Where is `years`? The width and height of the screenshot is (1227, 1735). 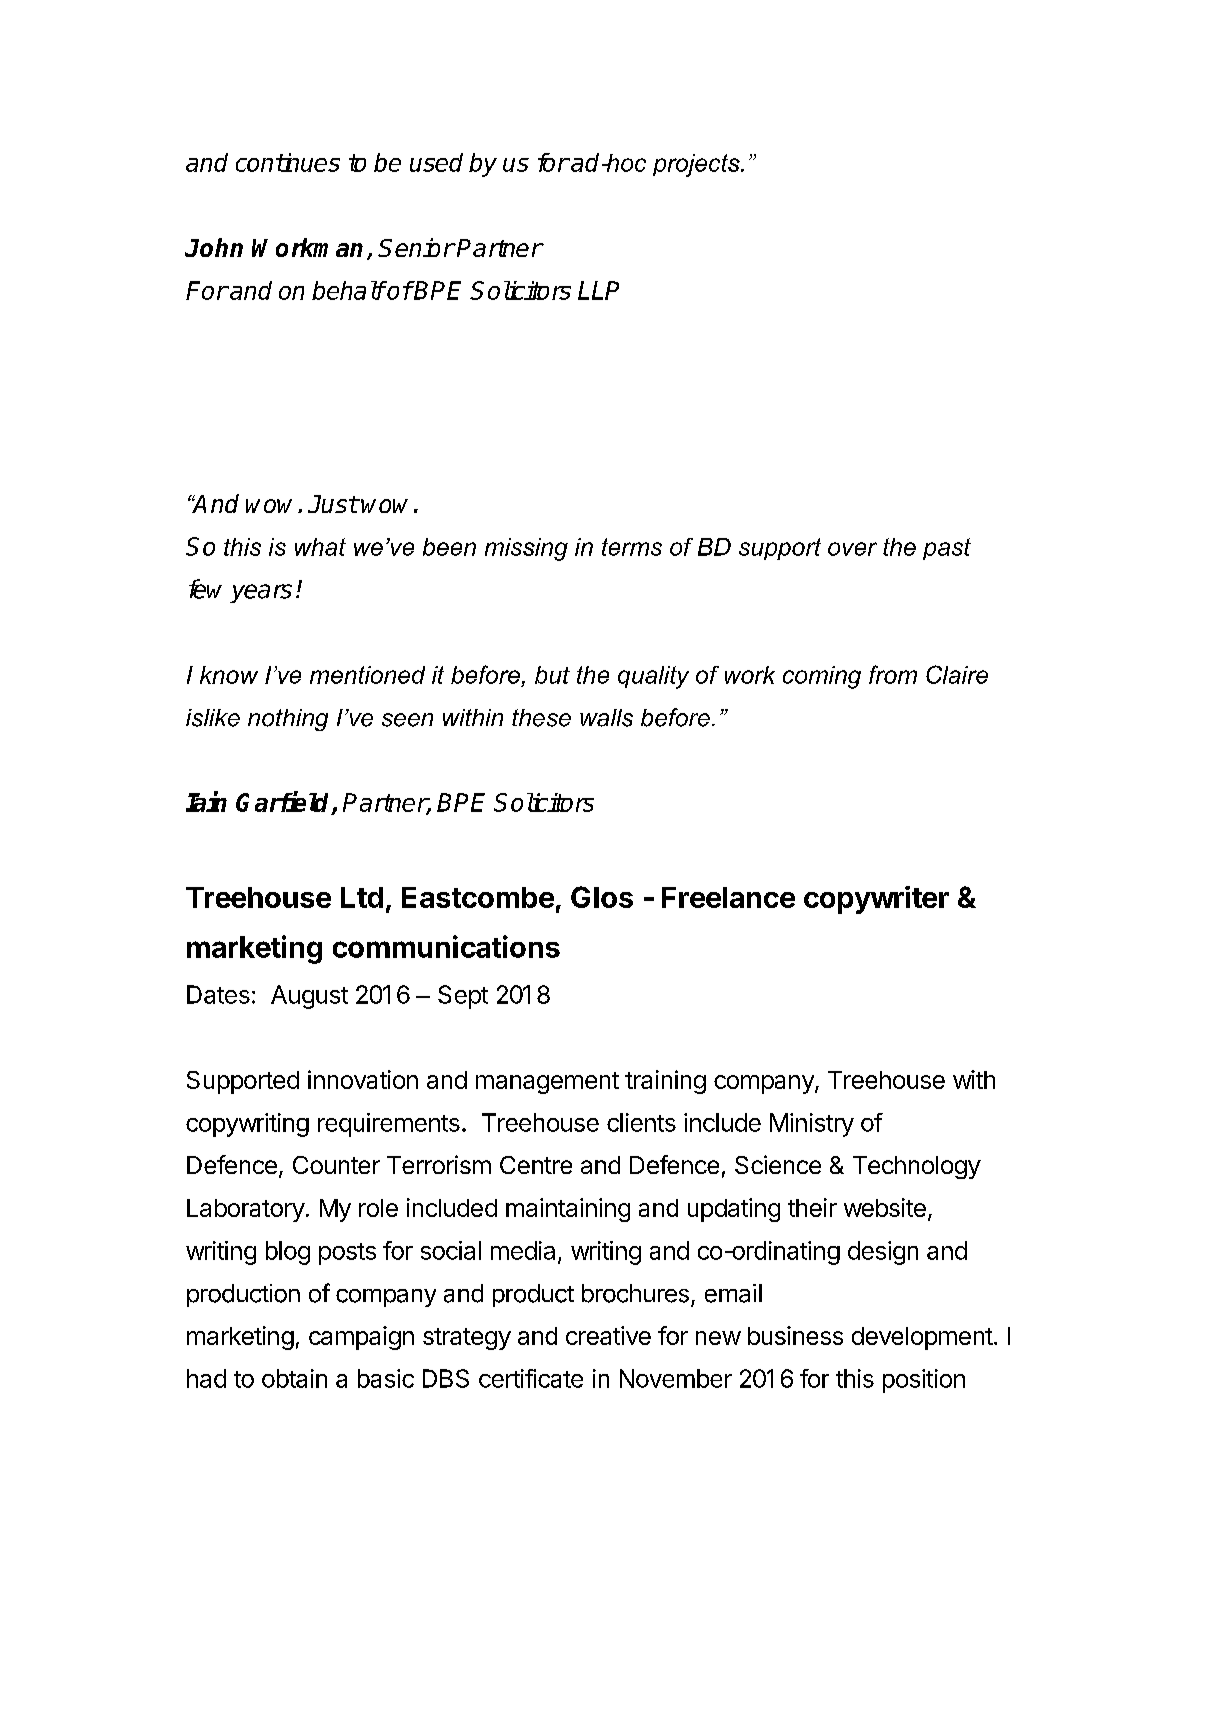 years is located at coordinates (261, 593).
